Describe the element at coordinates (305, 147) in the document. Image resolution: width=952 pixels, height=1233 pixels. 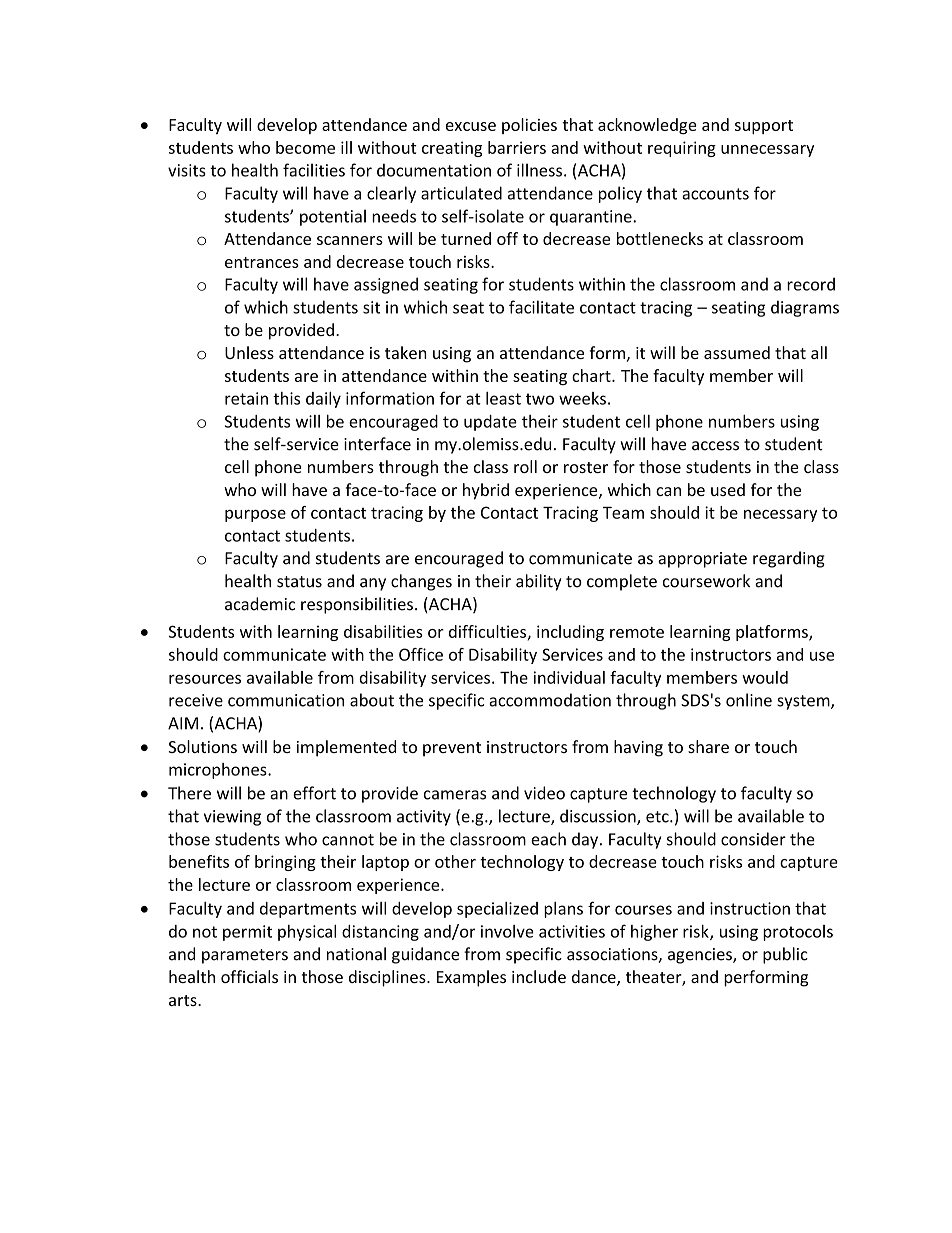
I see `become` at that location.
